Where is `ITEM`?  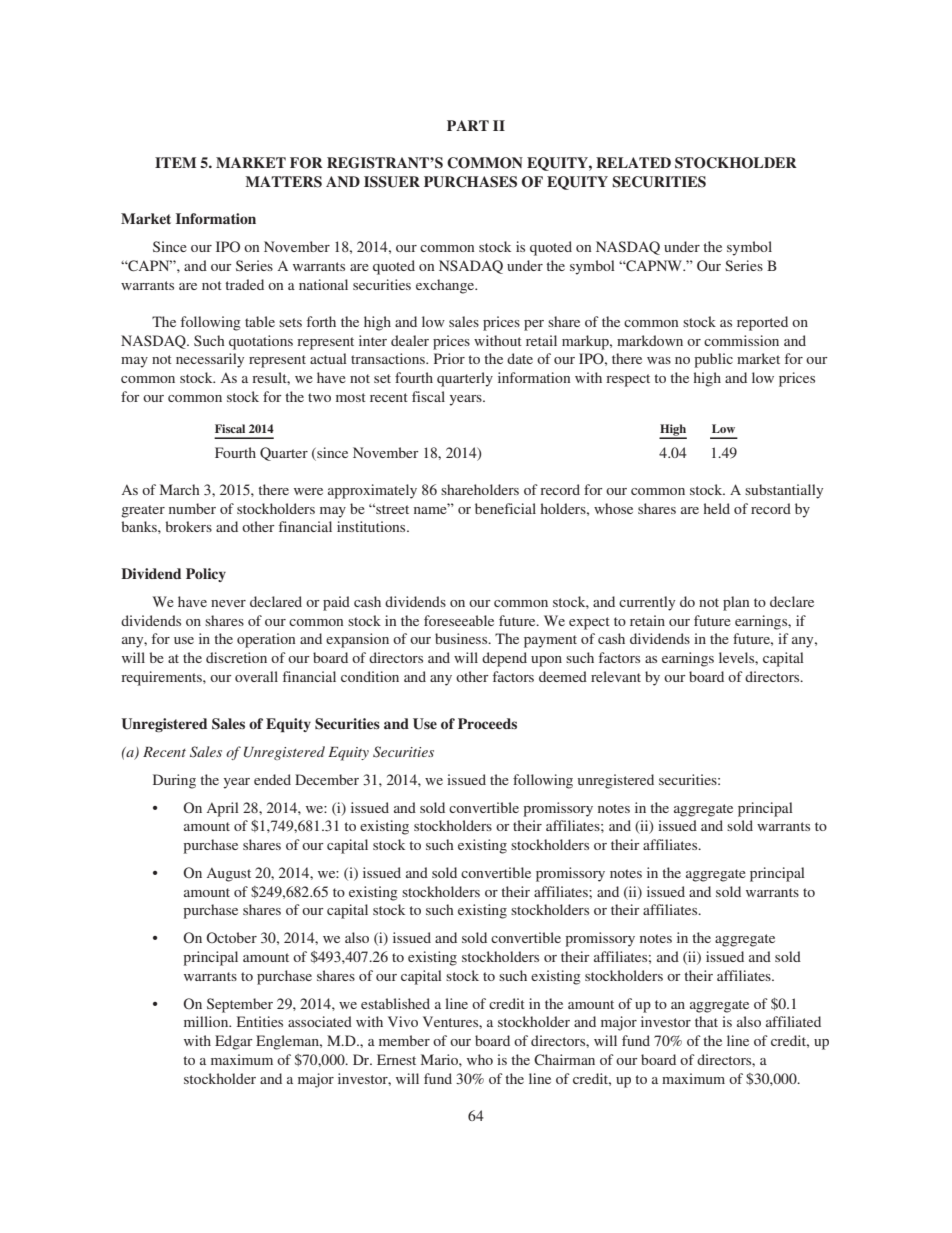
ITEM is located at coordinates (175, 162).
